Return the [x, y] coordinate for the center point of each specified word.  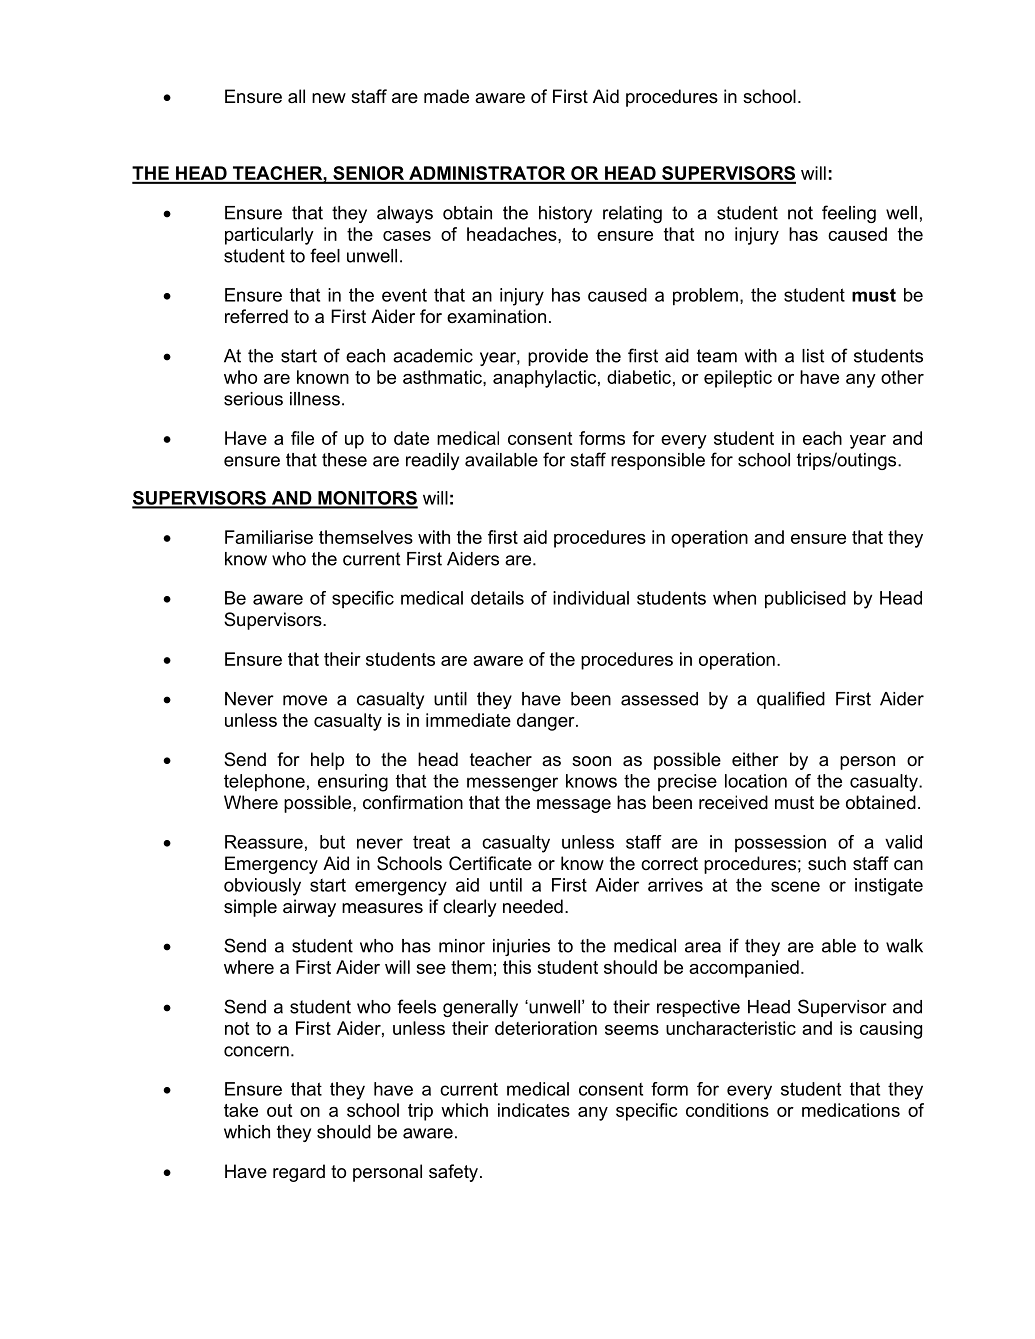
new [329, 98]
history [565, 214]
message [574, 806]
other [902, 377]
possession [780, 843]
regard [299, 1173]
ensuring [353, 783]
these [344, 460]
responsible [658, 461]
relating [632, 214]
